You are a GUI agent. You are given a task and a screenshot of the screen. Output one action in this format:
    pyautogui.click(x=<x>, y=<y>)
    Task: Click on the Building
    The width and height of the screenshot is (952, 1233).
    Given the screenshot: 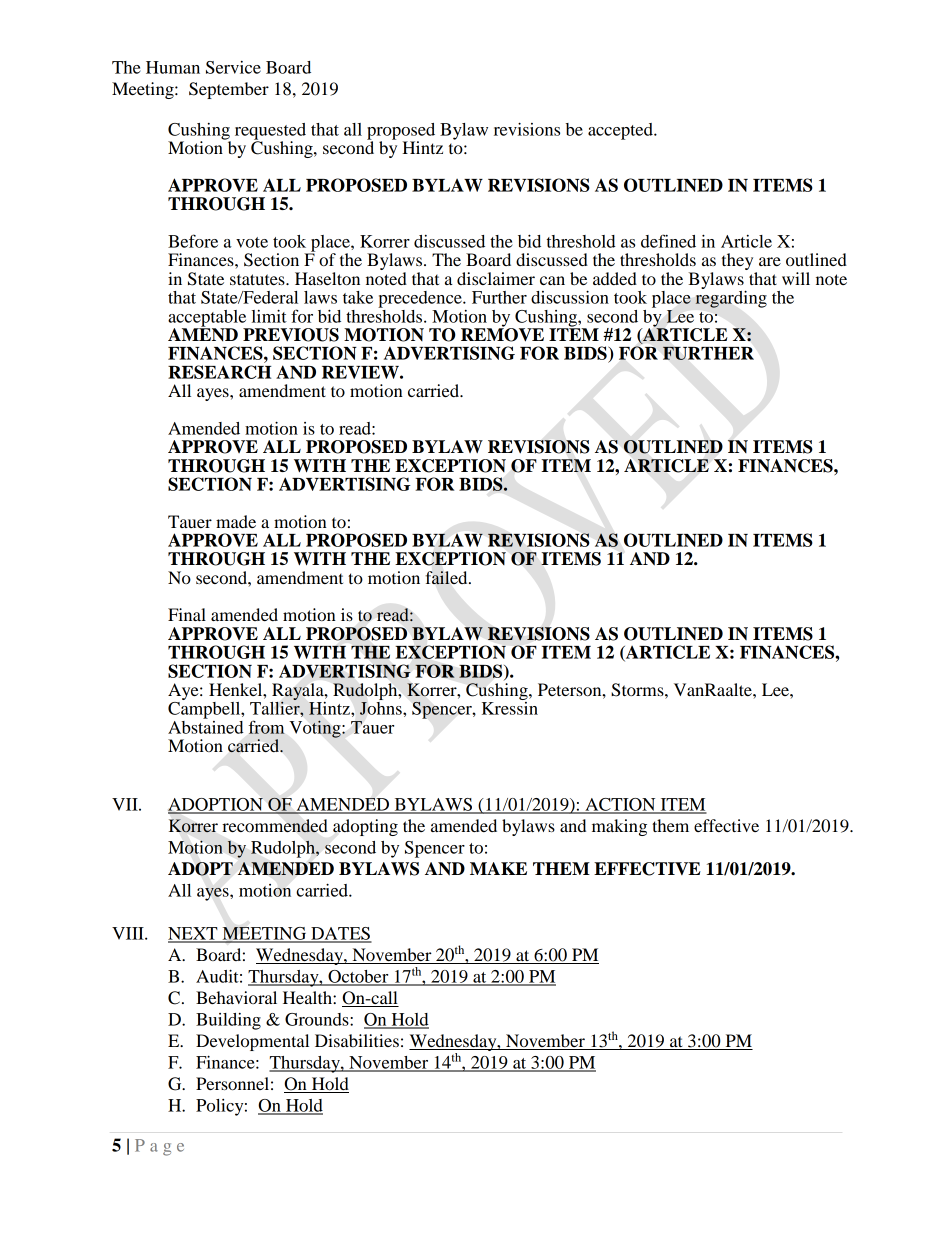 What is the action you would take?
    pyautogui.click(x=228, y=1021)
